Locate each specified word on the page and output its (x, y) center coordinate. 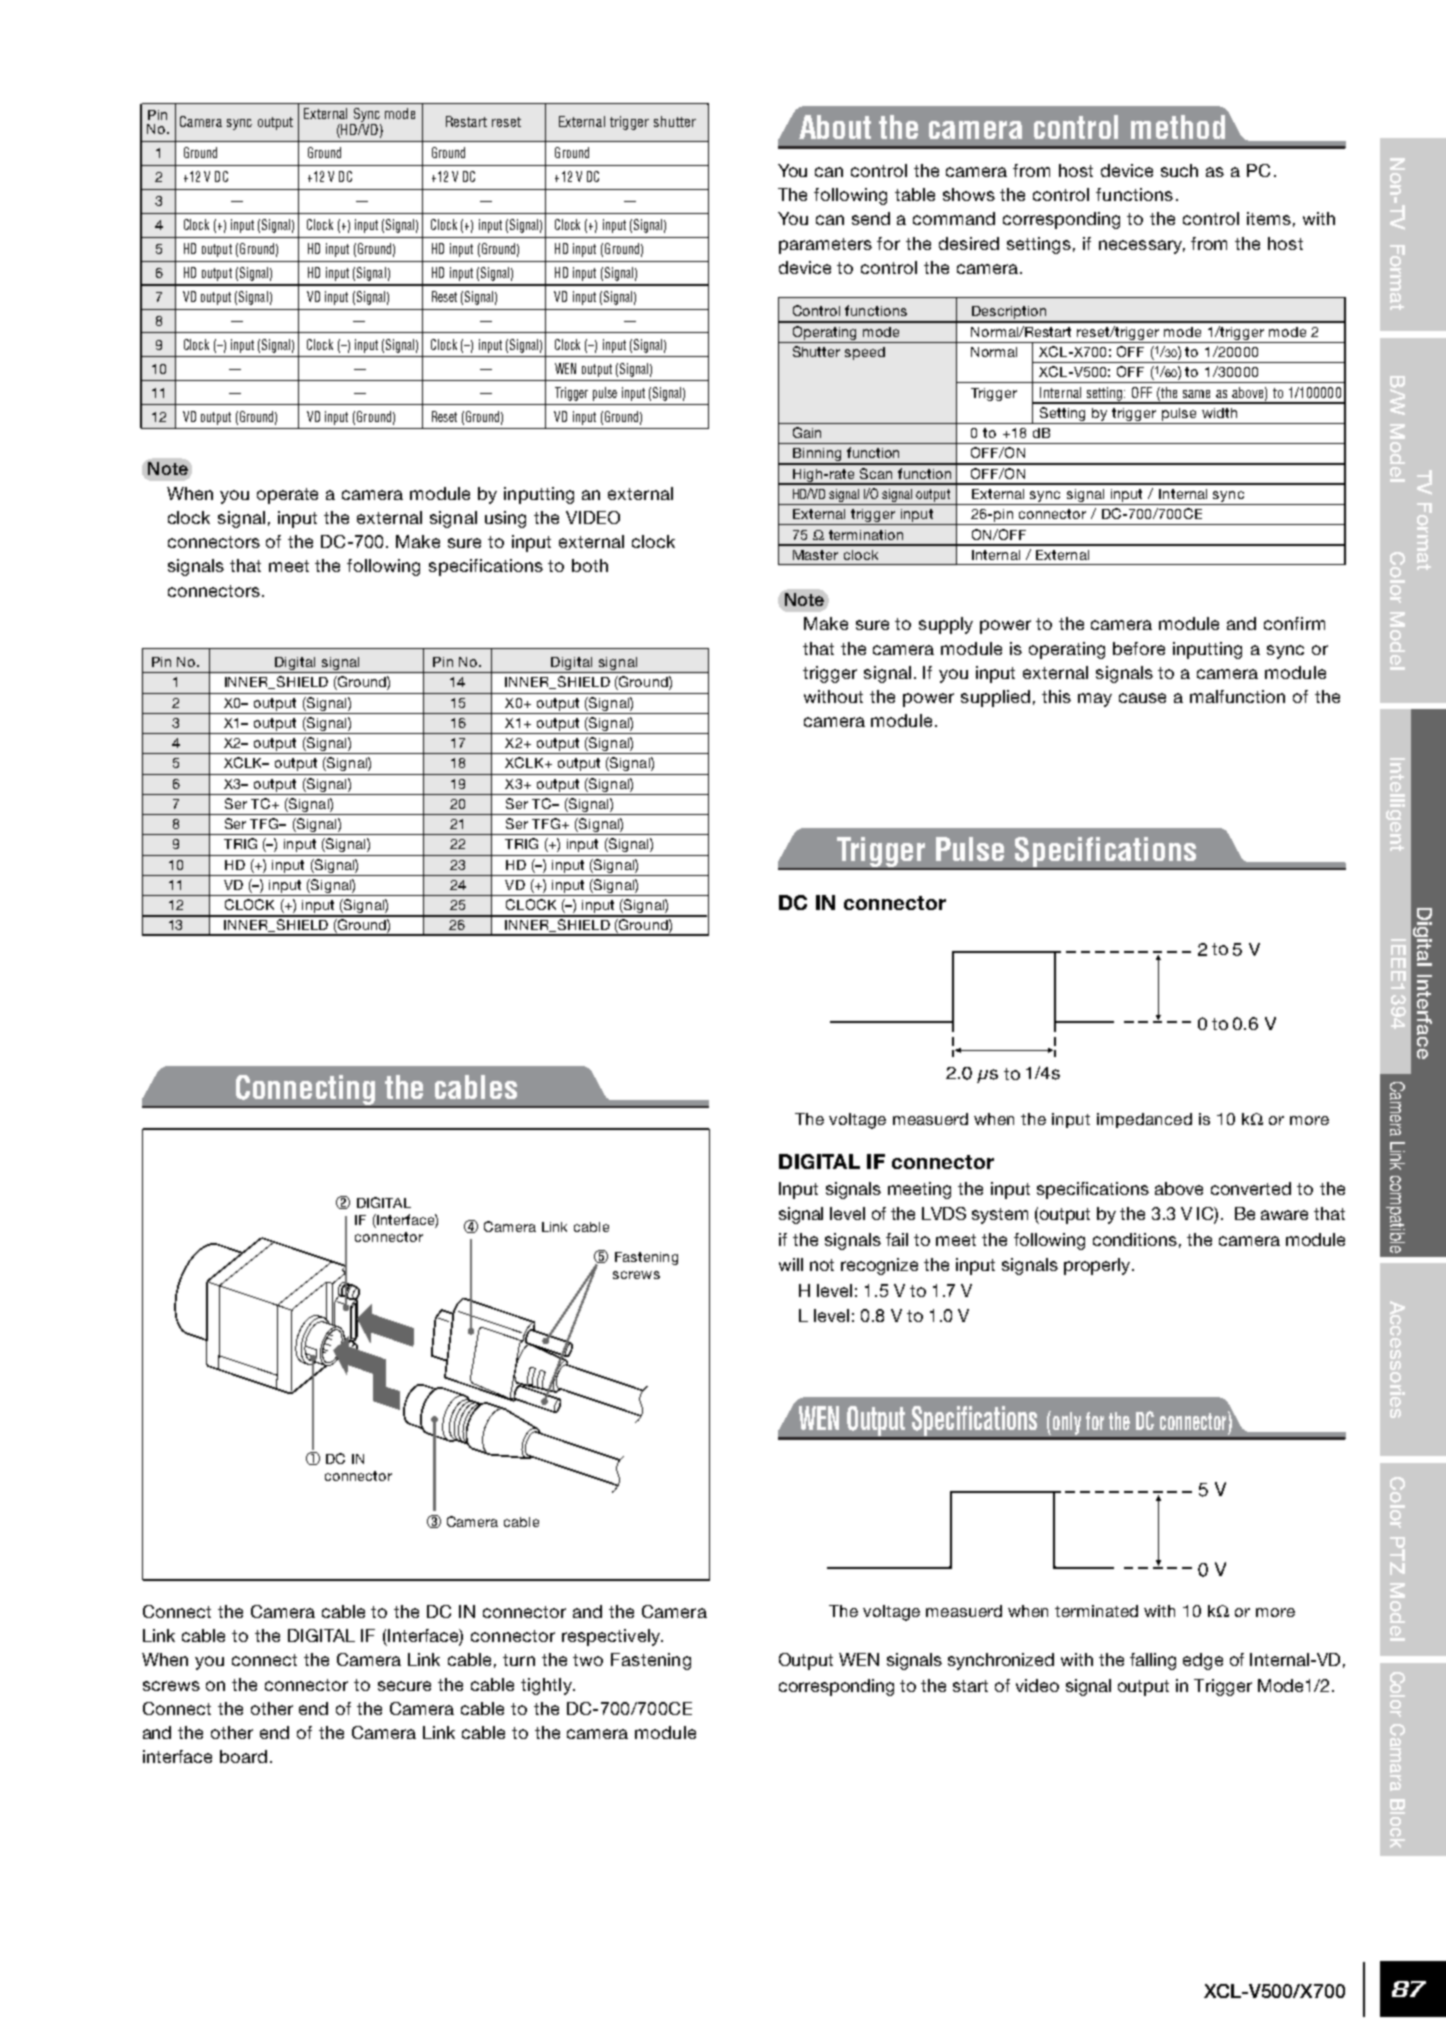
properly (1097, 1266)
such (1179, 170)
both (590, 565)
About (835, 127)
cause (1142, 698)
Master (815, 555)
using (505, 519)
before (1139, 648)
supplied (995, 698)
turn (519, 1660)
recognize (879, 1266)
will (791, 1264)
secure (404, 1686)
